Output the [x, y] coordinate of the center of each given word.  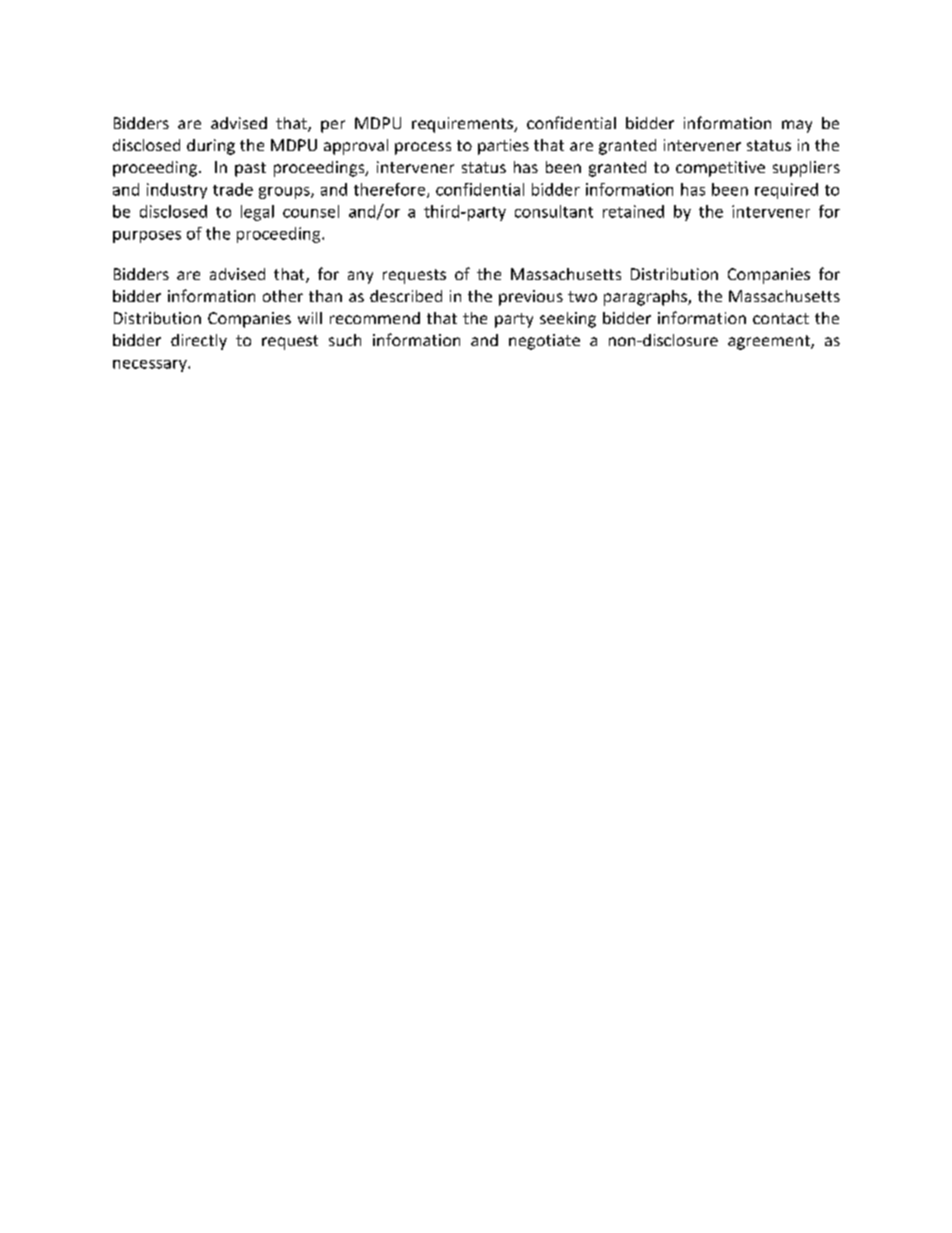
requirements [464, 125]
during [211, 147]
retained [633, 211]
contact [781, 318]
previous [531, 298]
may [797, 126]
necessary [151, 366]
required [786, 191]
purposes [147, 237]
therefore [391, 190]
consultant [554, 211]
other [283, 296]
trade [233, 189]
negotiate [544, 342]
